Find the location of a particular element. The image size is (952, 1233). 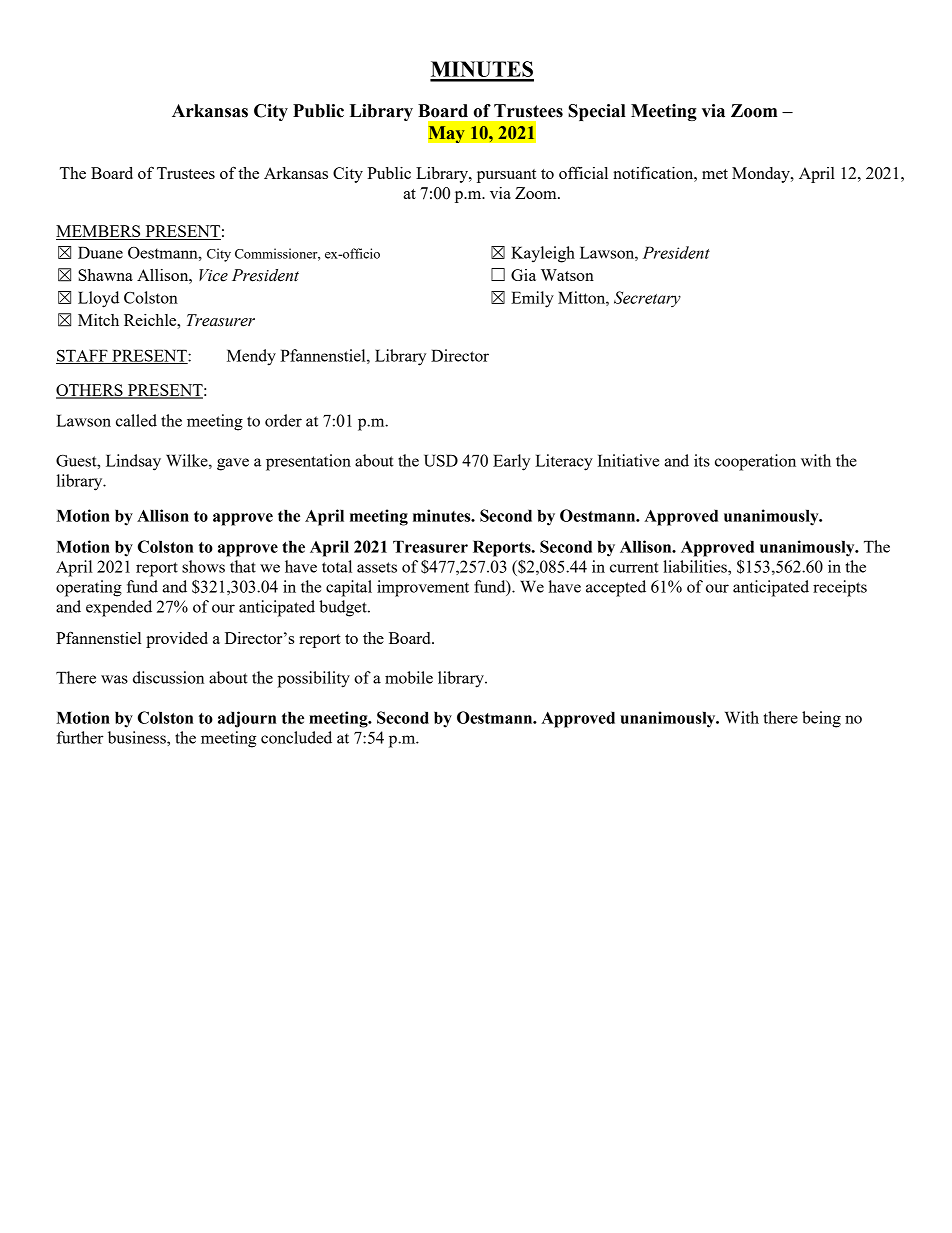

MEMBERS is located at coordinates (99, 232).
